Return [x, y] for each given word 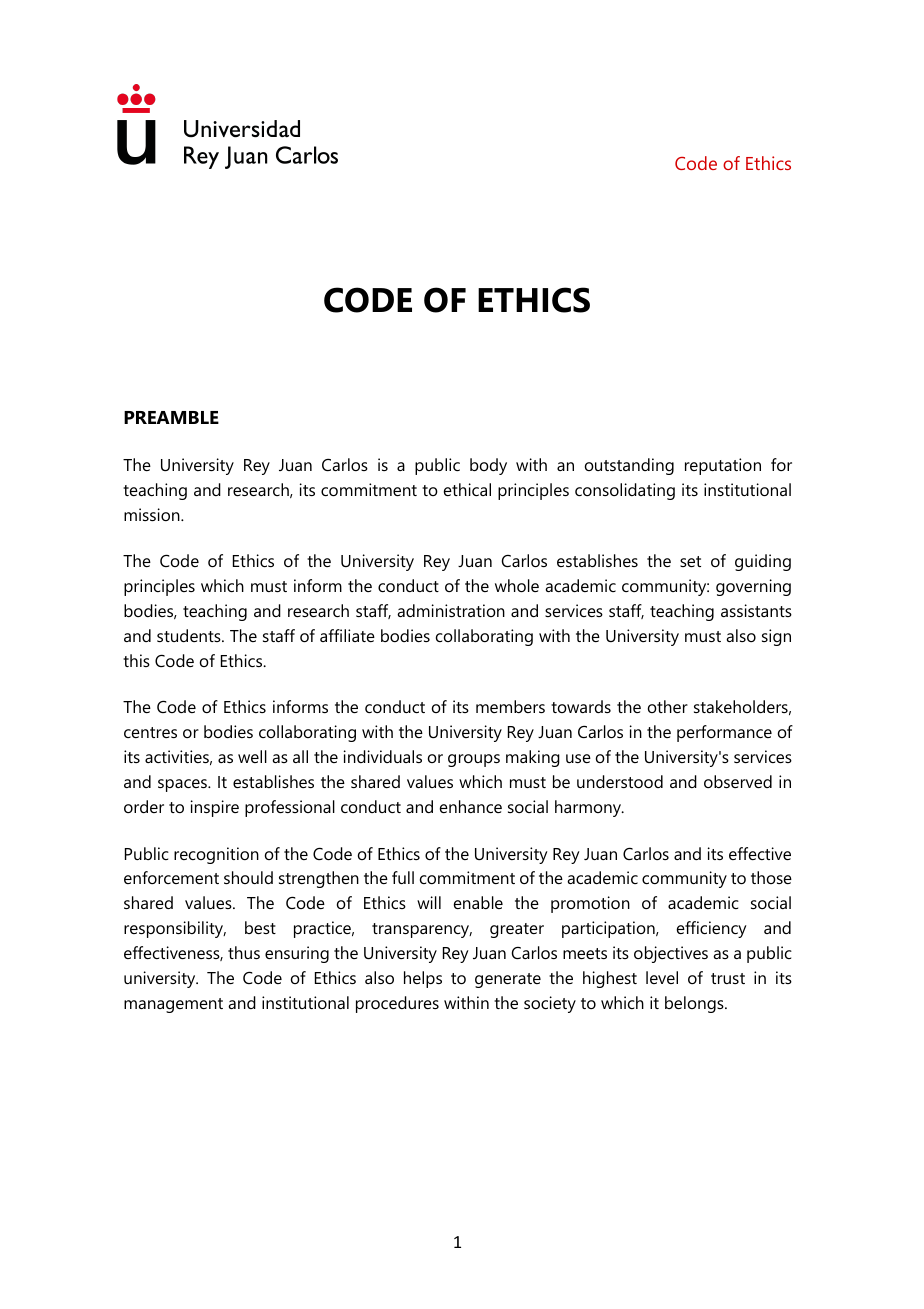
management [173, 1005]
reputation [723, 466]
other [668, 706]
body [488, 466]
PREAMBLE [171, 417]
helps [423, 979]
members [510, 706]
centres [150, 732]
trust [728, 978]
